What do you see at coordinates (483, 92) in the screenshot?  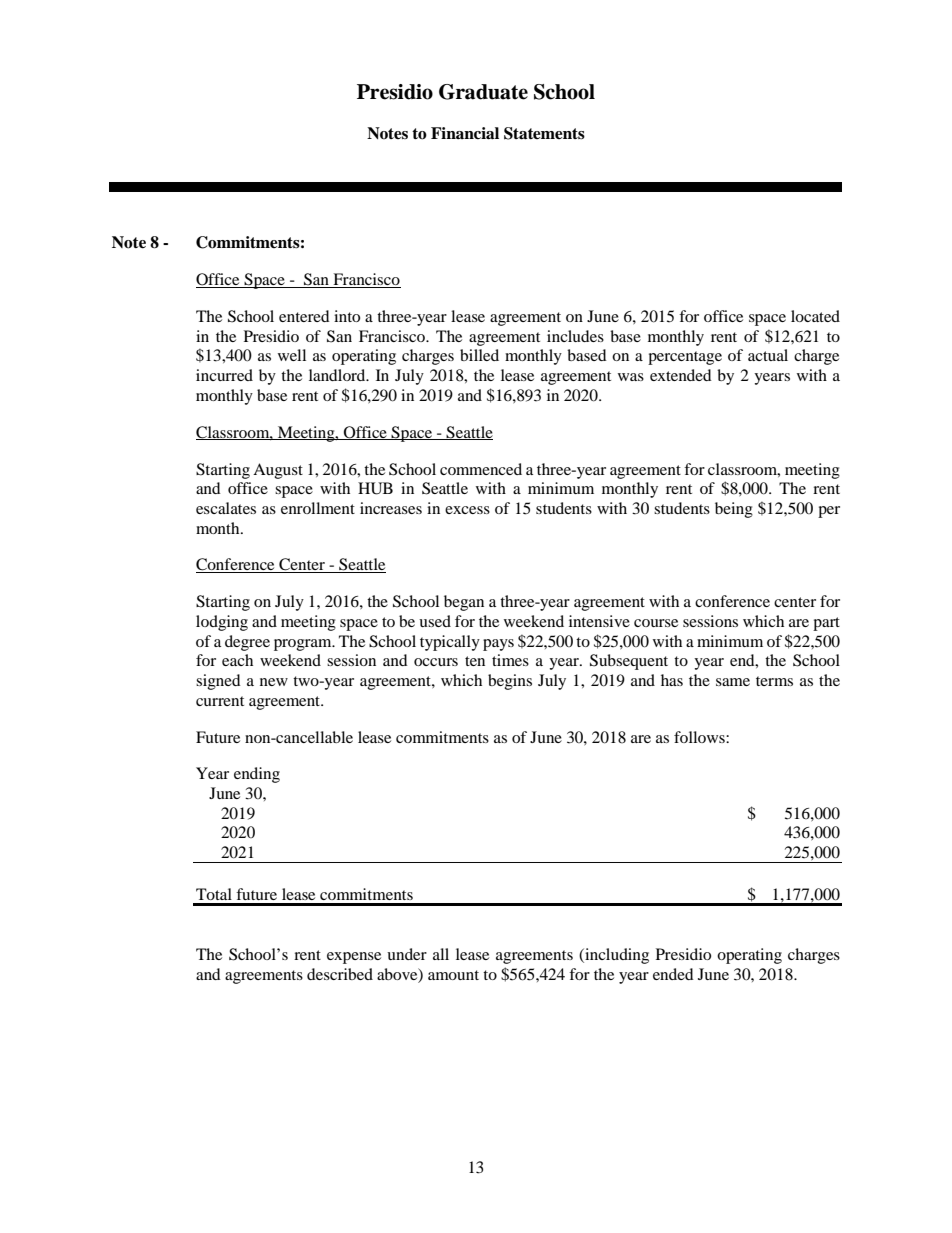 I see `Graduate` at bounding box center [483, 92].
